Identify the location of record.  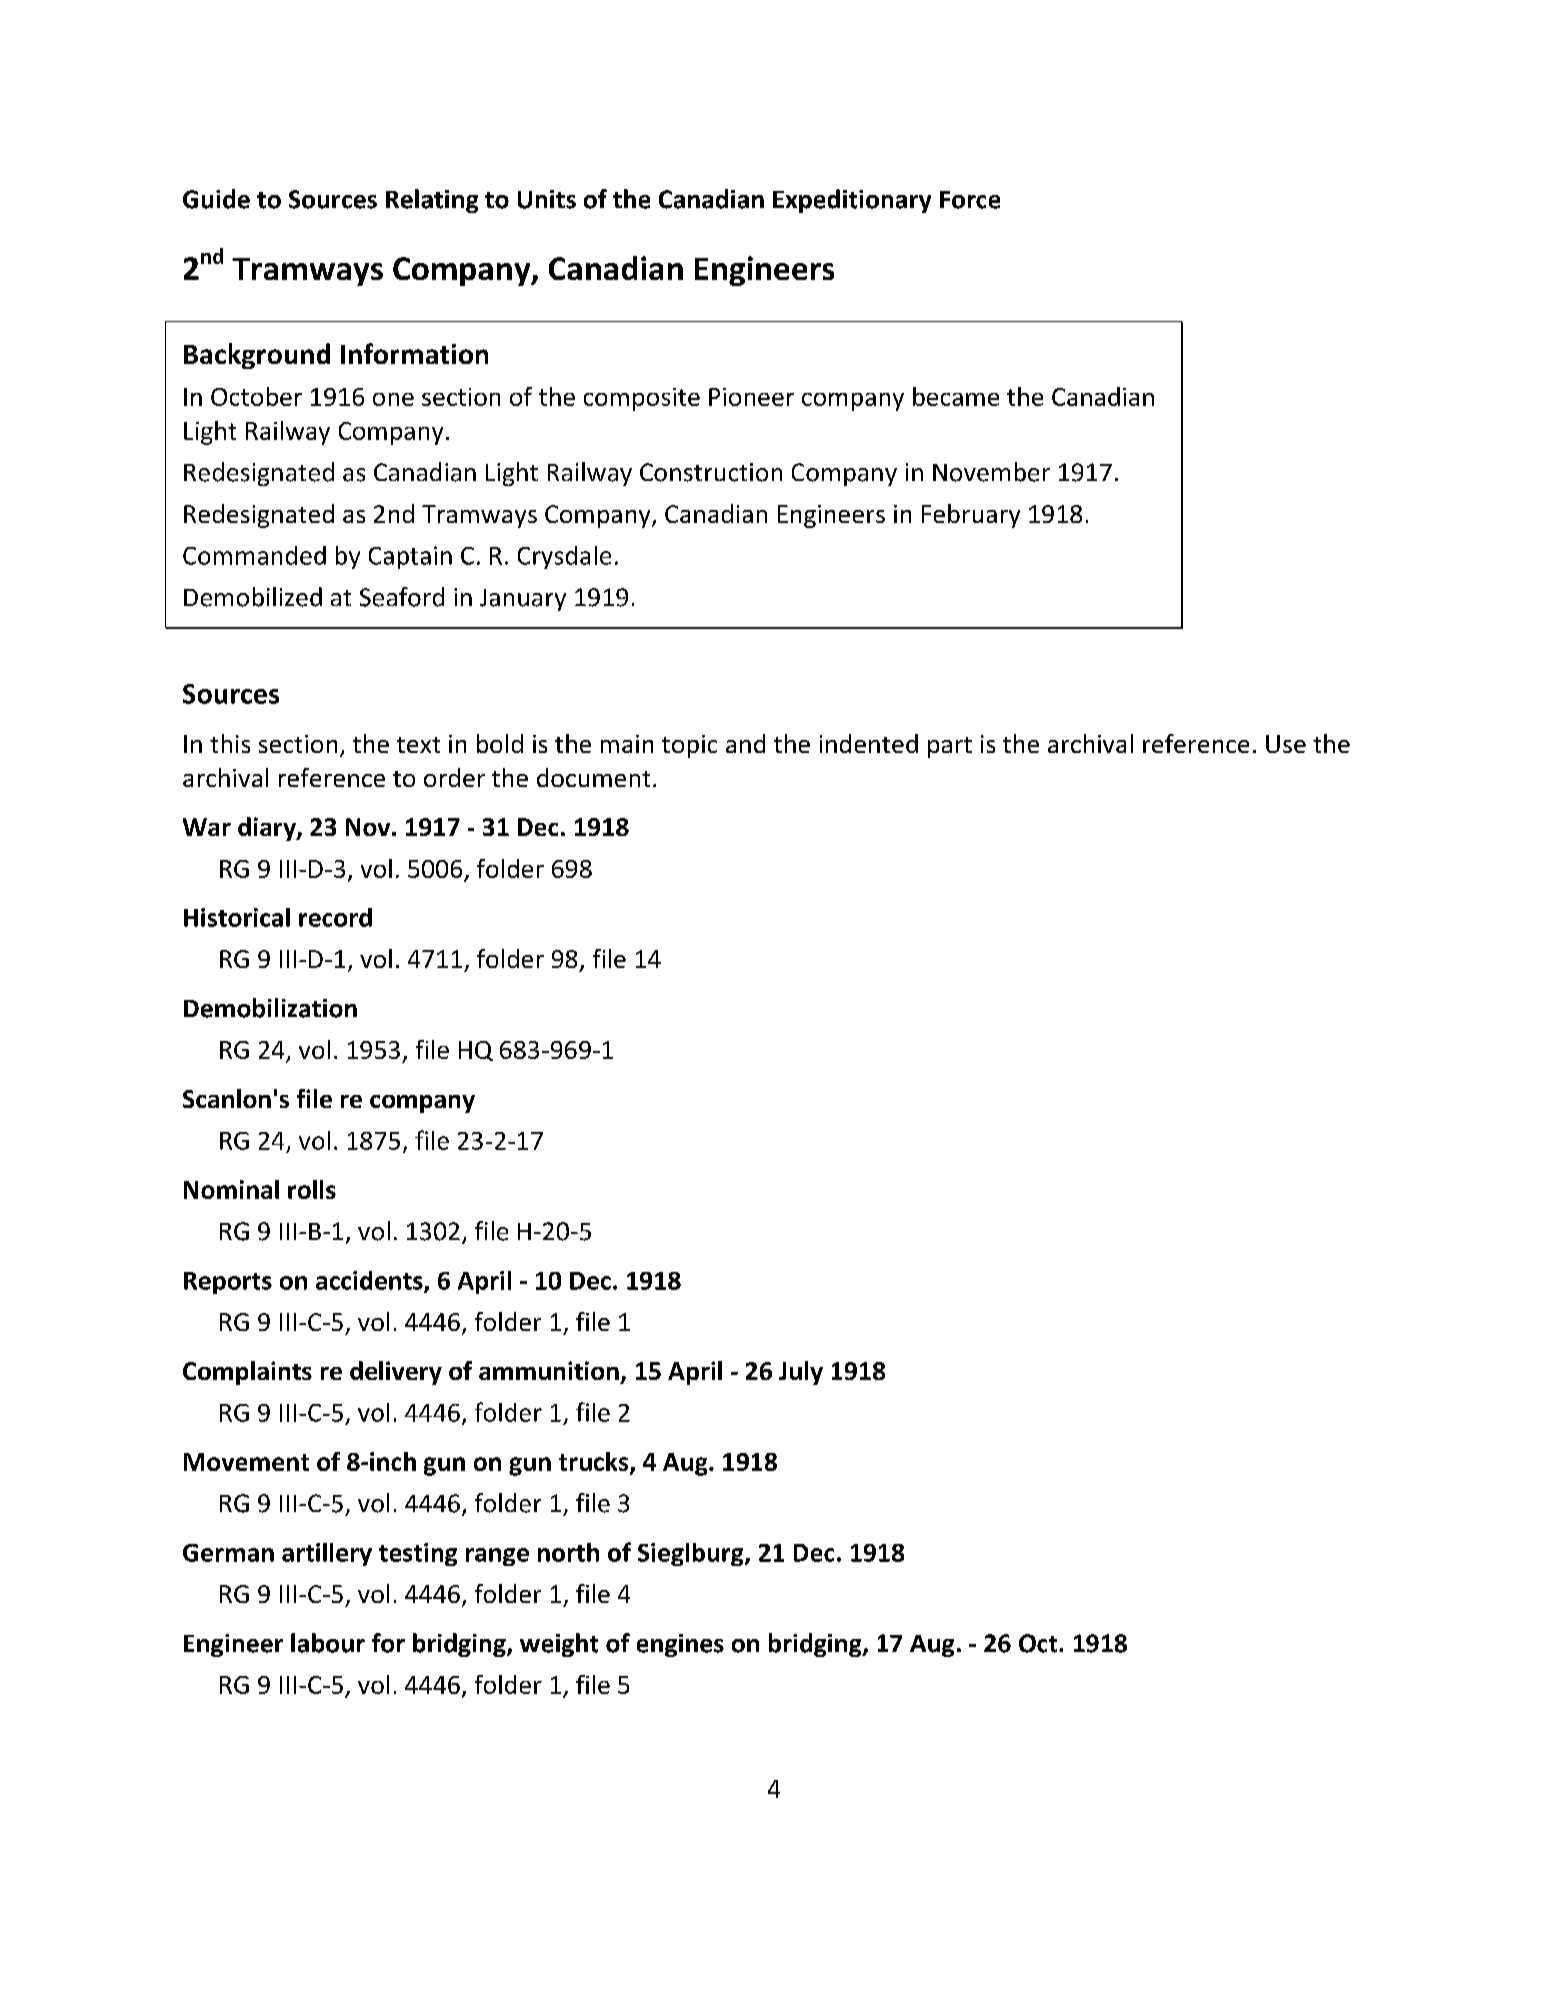
(335, 917).
